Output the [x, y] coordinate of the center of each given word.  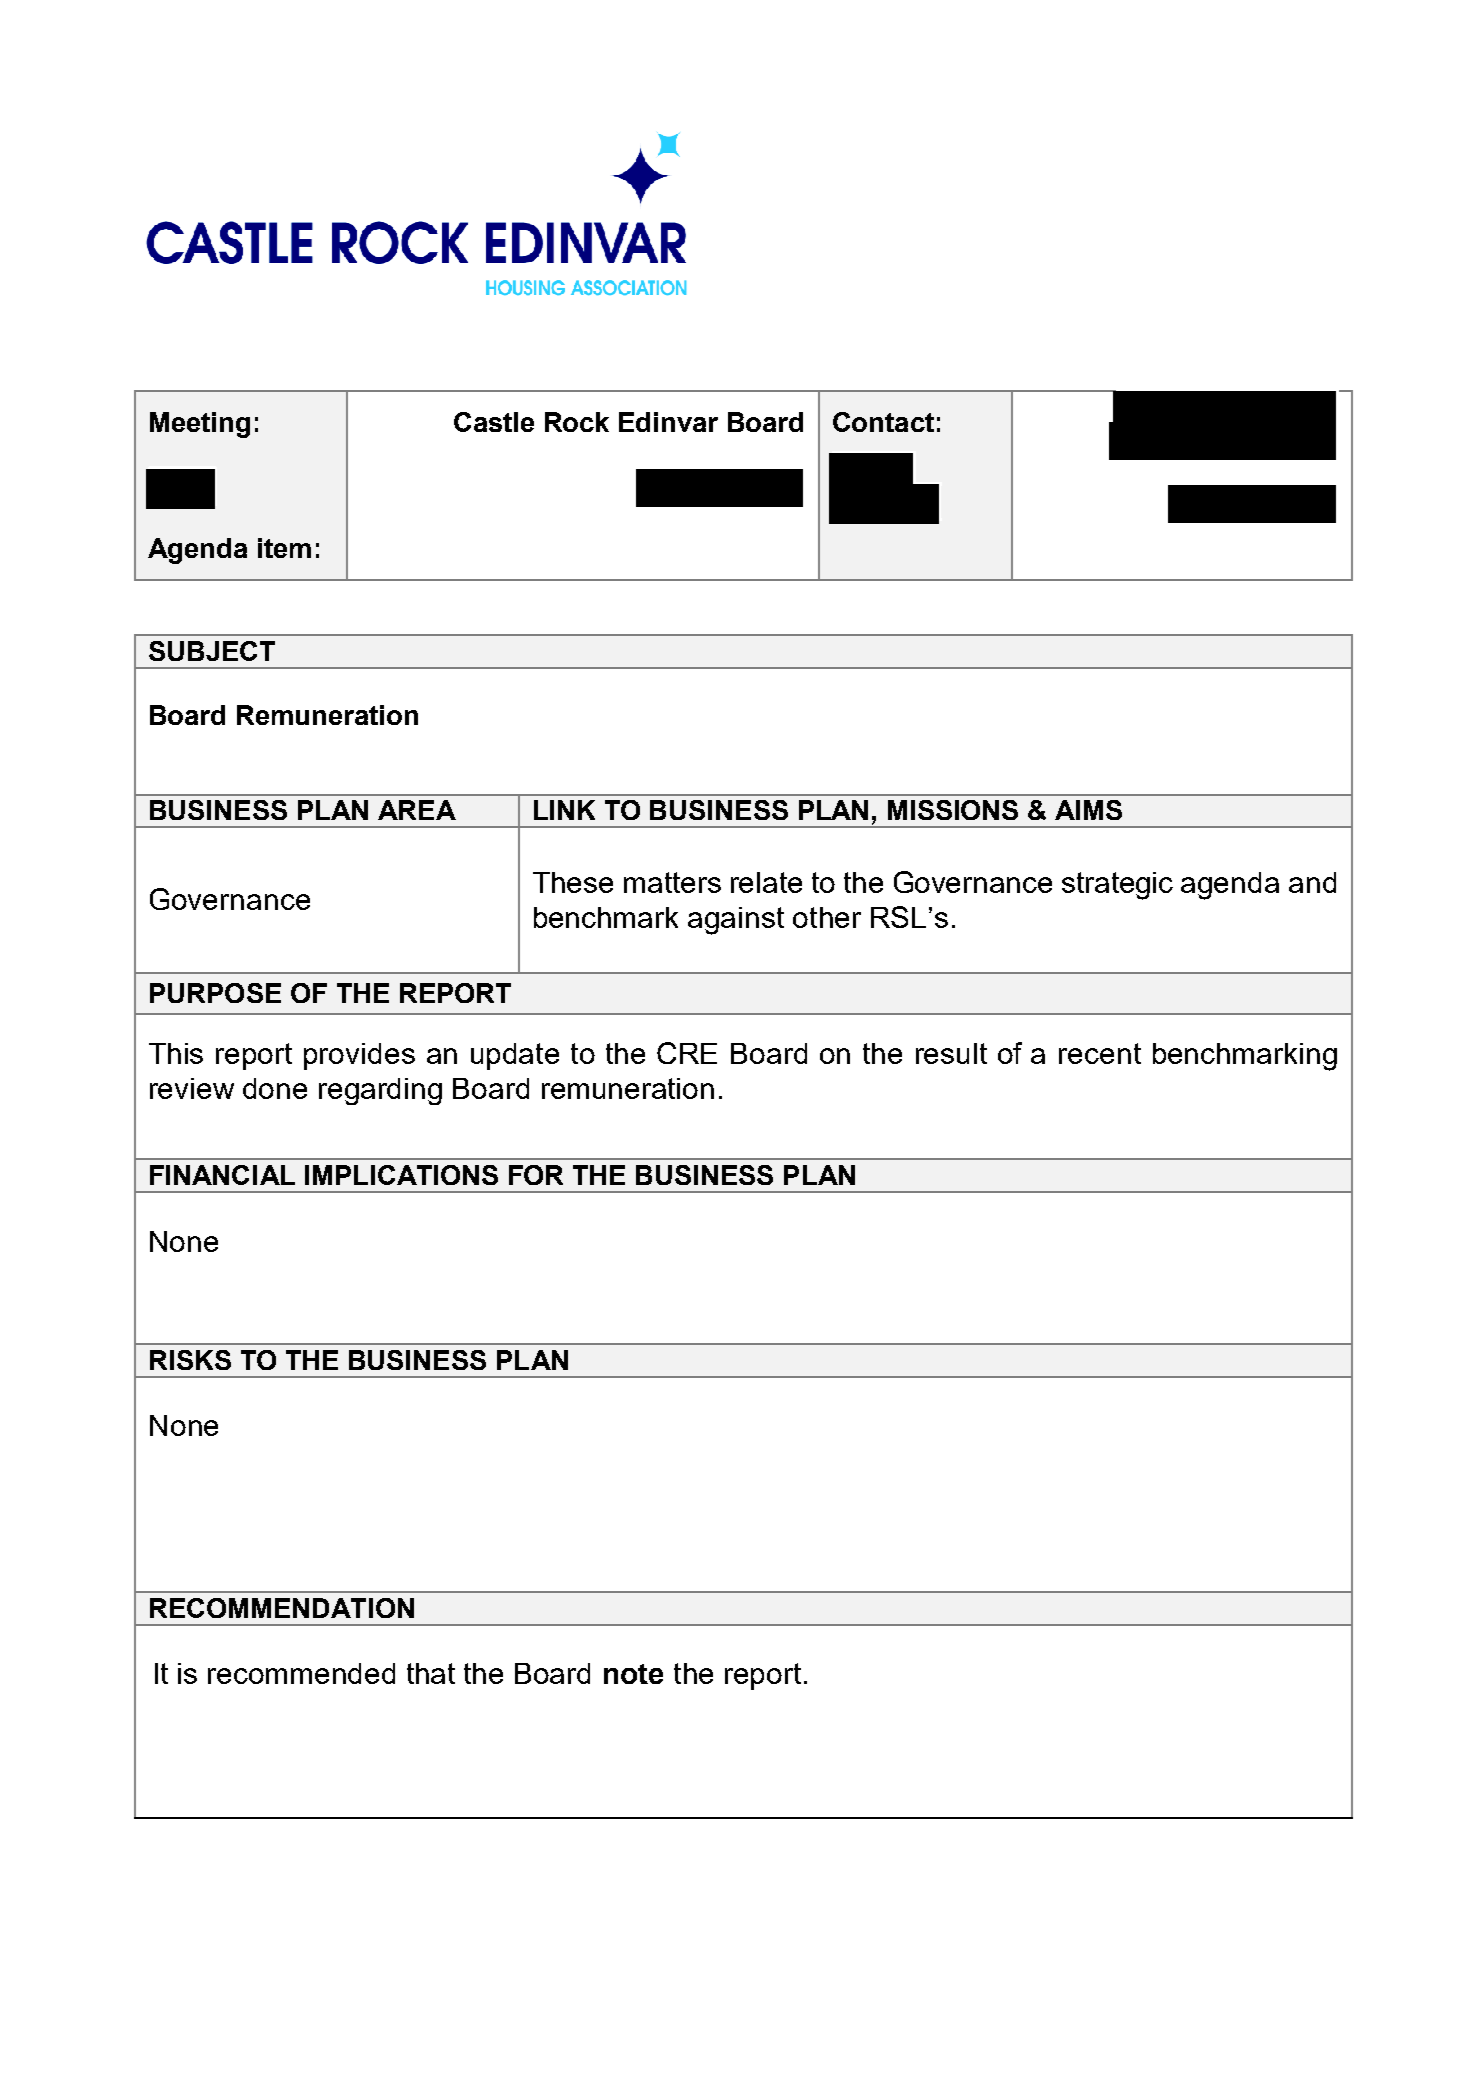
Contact [883, 422]
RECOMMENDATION [282, 1608]
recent [1100, 1053]
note [633, 1674]
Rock [577, 422]
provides [359, 1056]
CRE [687, 1053]
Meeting [200, 425]
